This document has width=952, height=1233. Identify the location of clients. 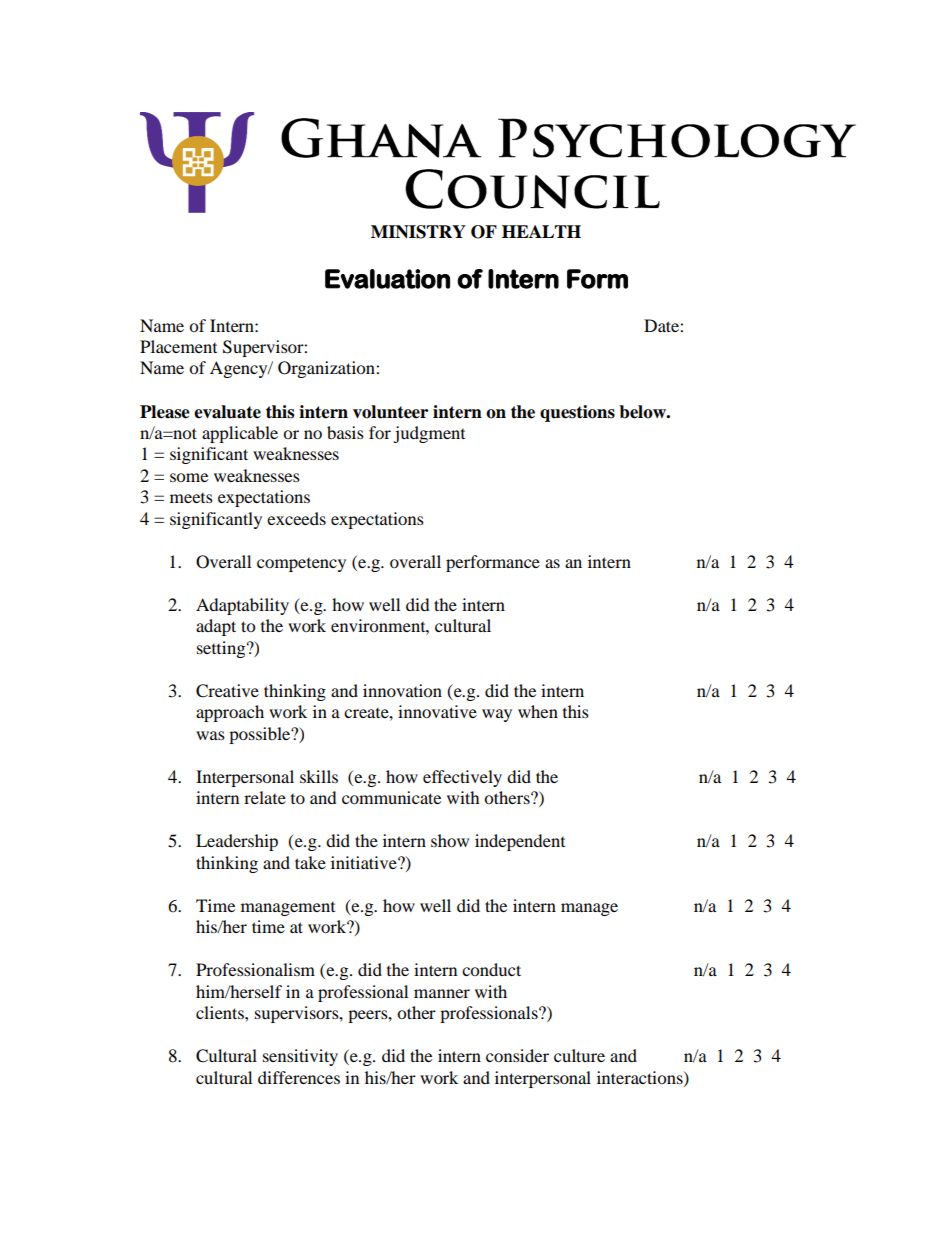
(221, 1012).
